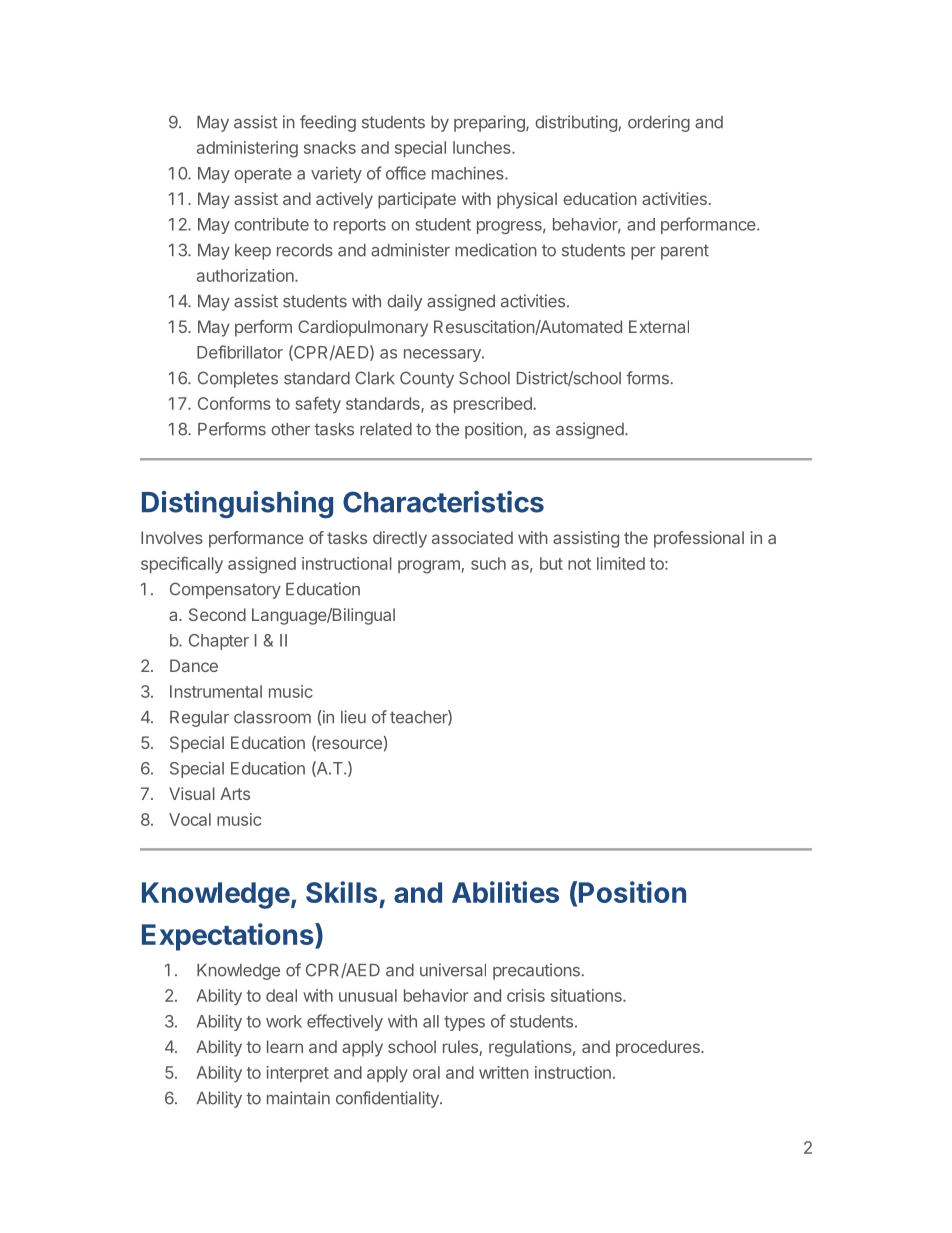  I want to click on learn, so click(285, 1046).
